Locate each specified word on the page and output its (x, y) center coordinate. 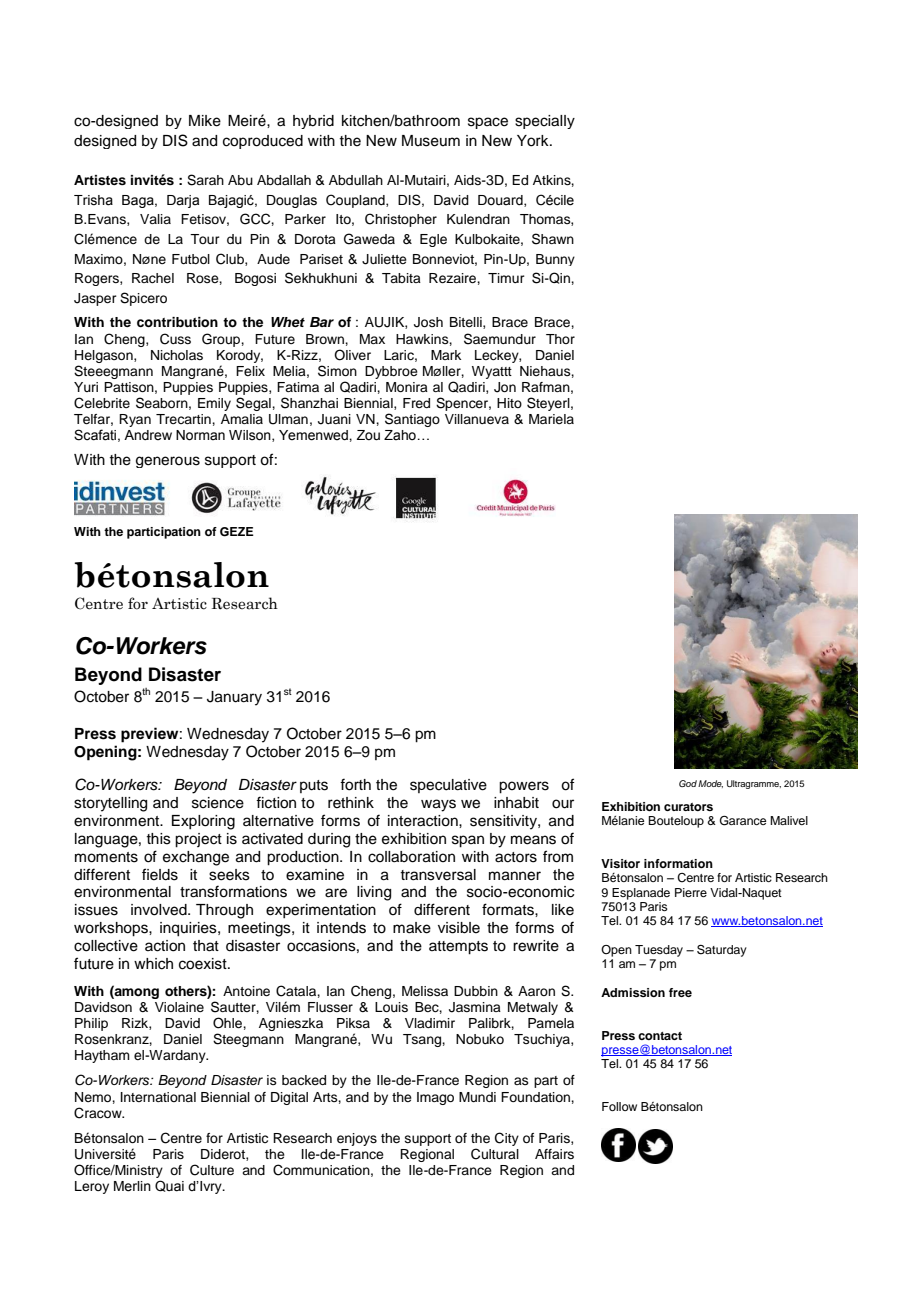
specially (545, 122)
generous (168, 462)
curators (688, 807)
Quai (169, 1186)
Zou (368, 435)
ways (438, 805)
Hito (509, 403)
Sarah (205, 180)
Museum (431, 141)
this (158, 839)
